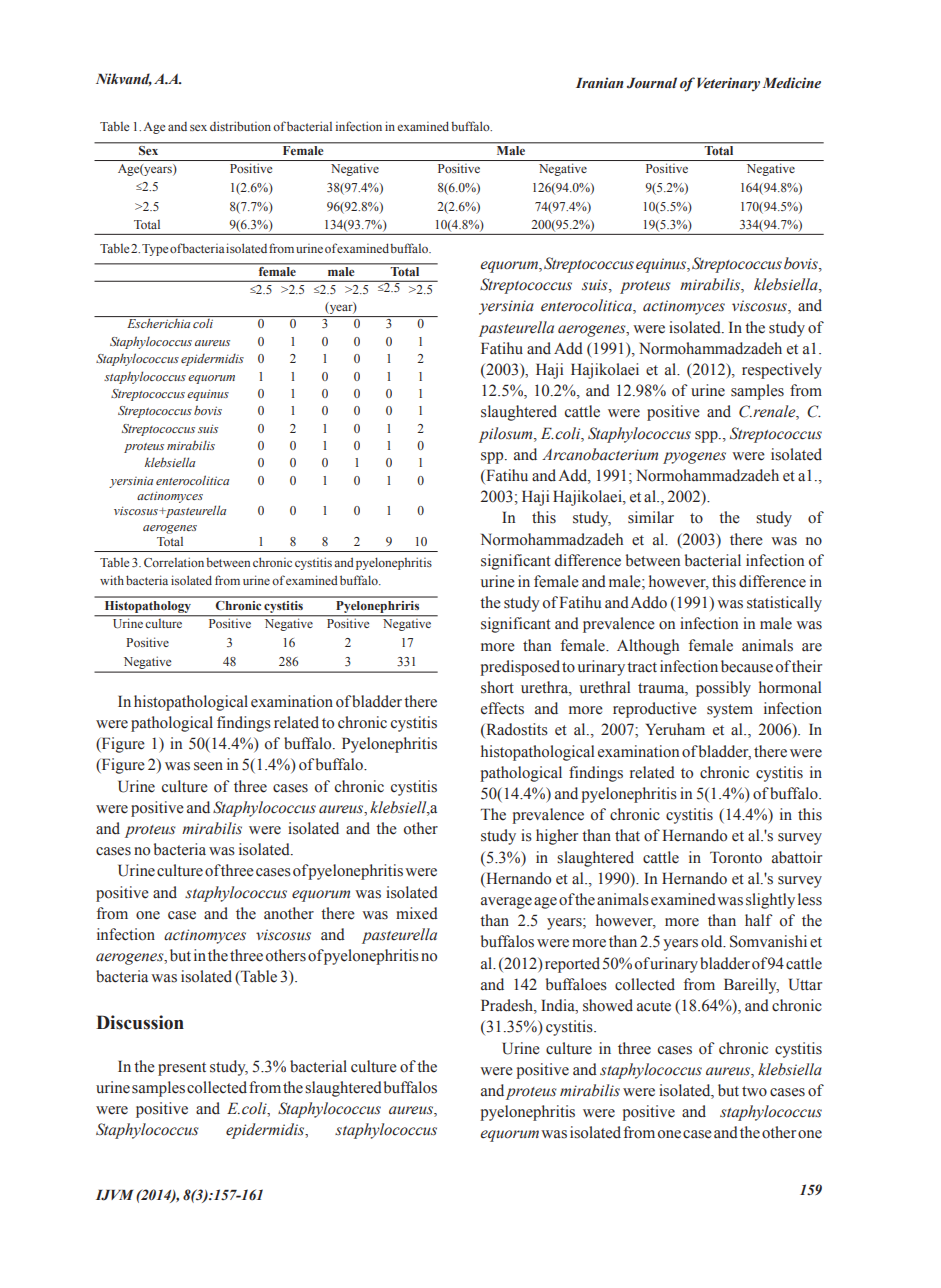  Describe the element at coordinates (240, 126) in the document. I see `distribution` at that location.
